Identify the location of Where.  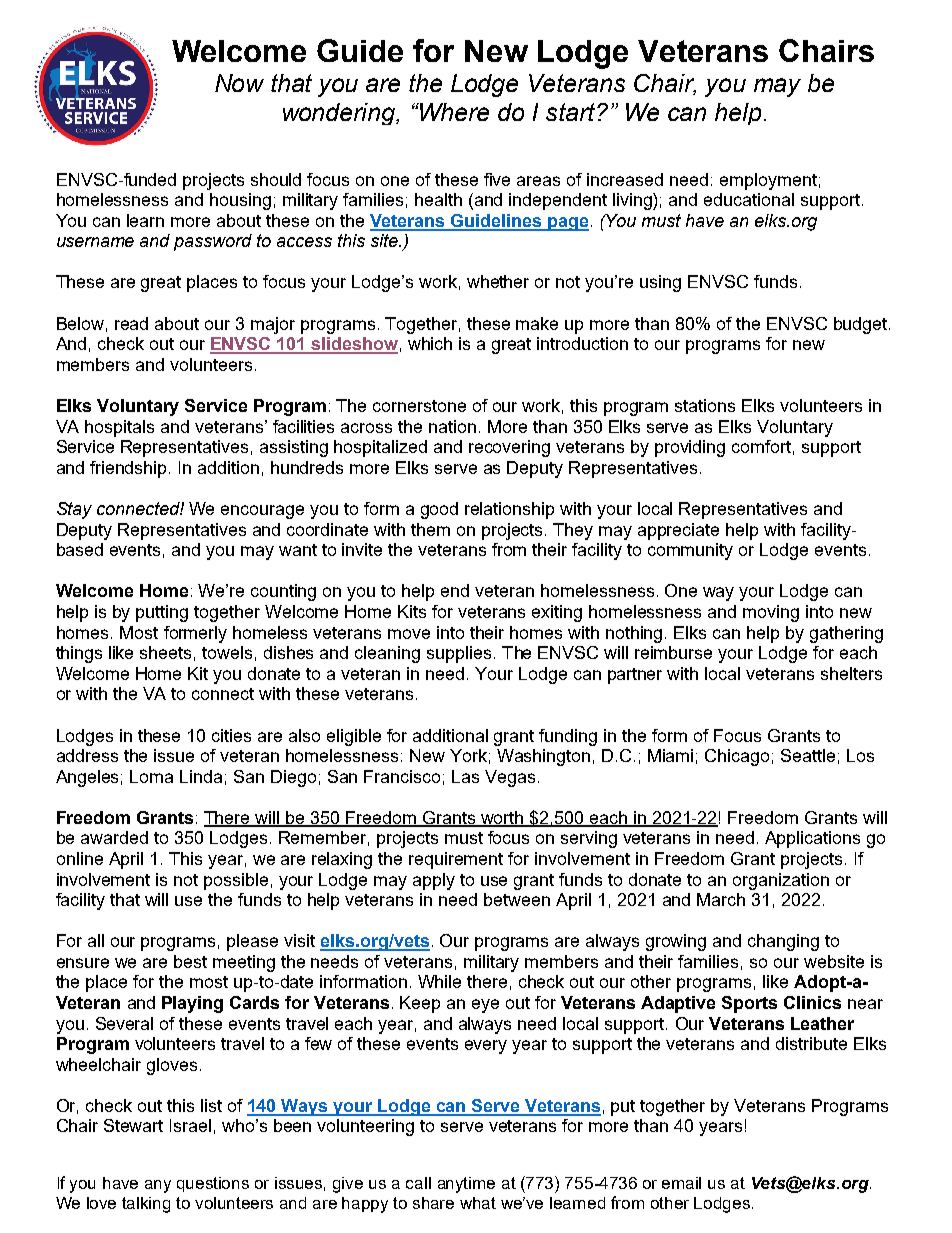
(453, 112).
